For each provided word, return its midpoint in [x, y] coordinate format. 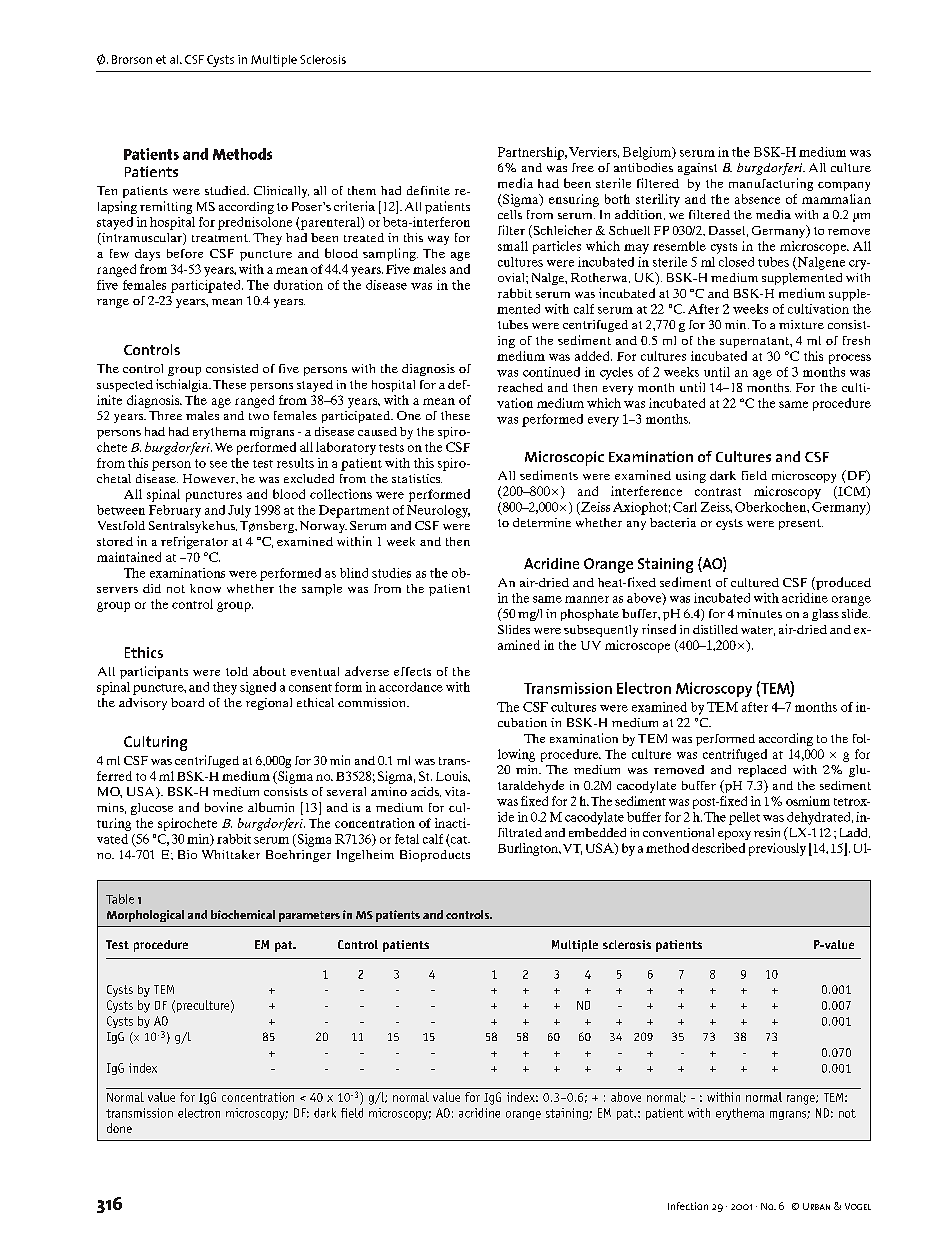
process [850, 359]
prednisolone [255, 223]
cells [510, 214]
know [205, 588]
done [119, 1128]
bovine [224, 807]
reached [520, 387]
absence [757, 199]
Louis [453, 776]
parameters [309, 916]
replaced [762, 771]
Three [165, 415]
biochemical [243, 914]
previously [777, 849]
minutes [759, 613]
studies [391, 573]
